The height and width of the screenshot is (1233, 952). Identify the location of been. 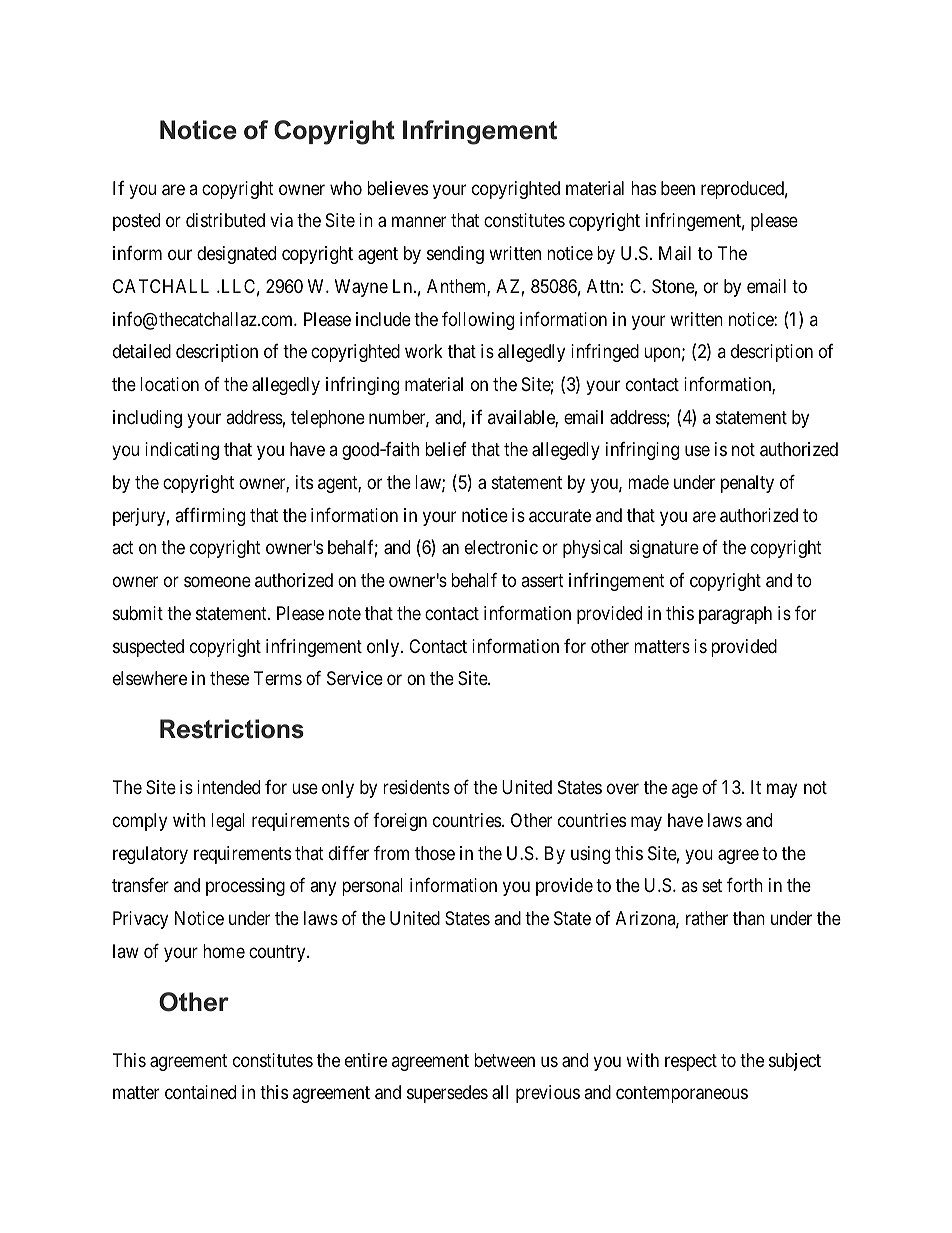
(678, 188).
